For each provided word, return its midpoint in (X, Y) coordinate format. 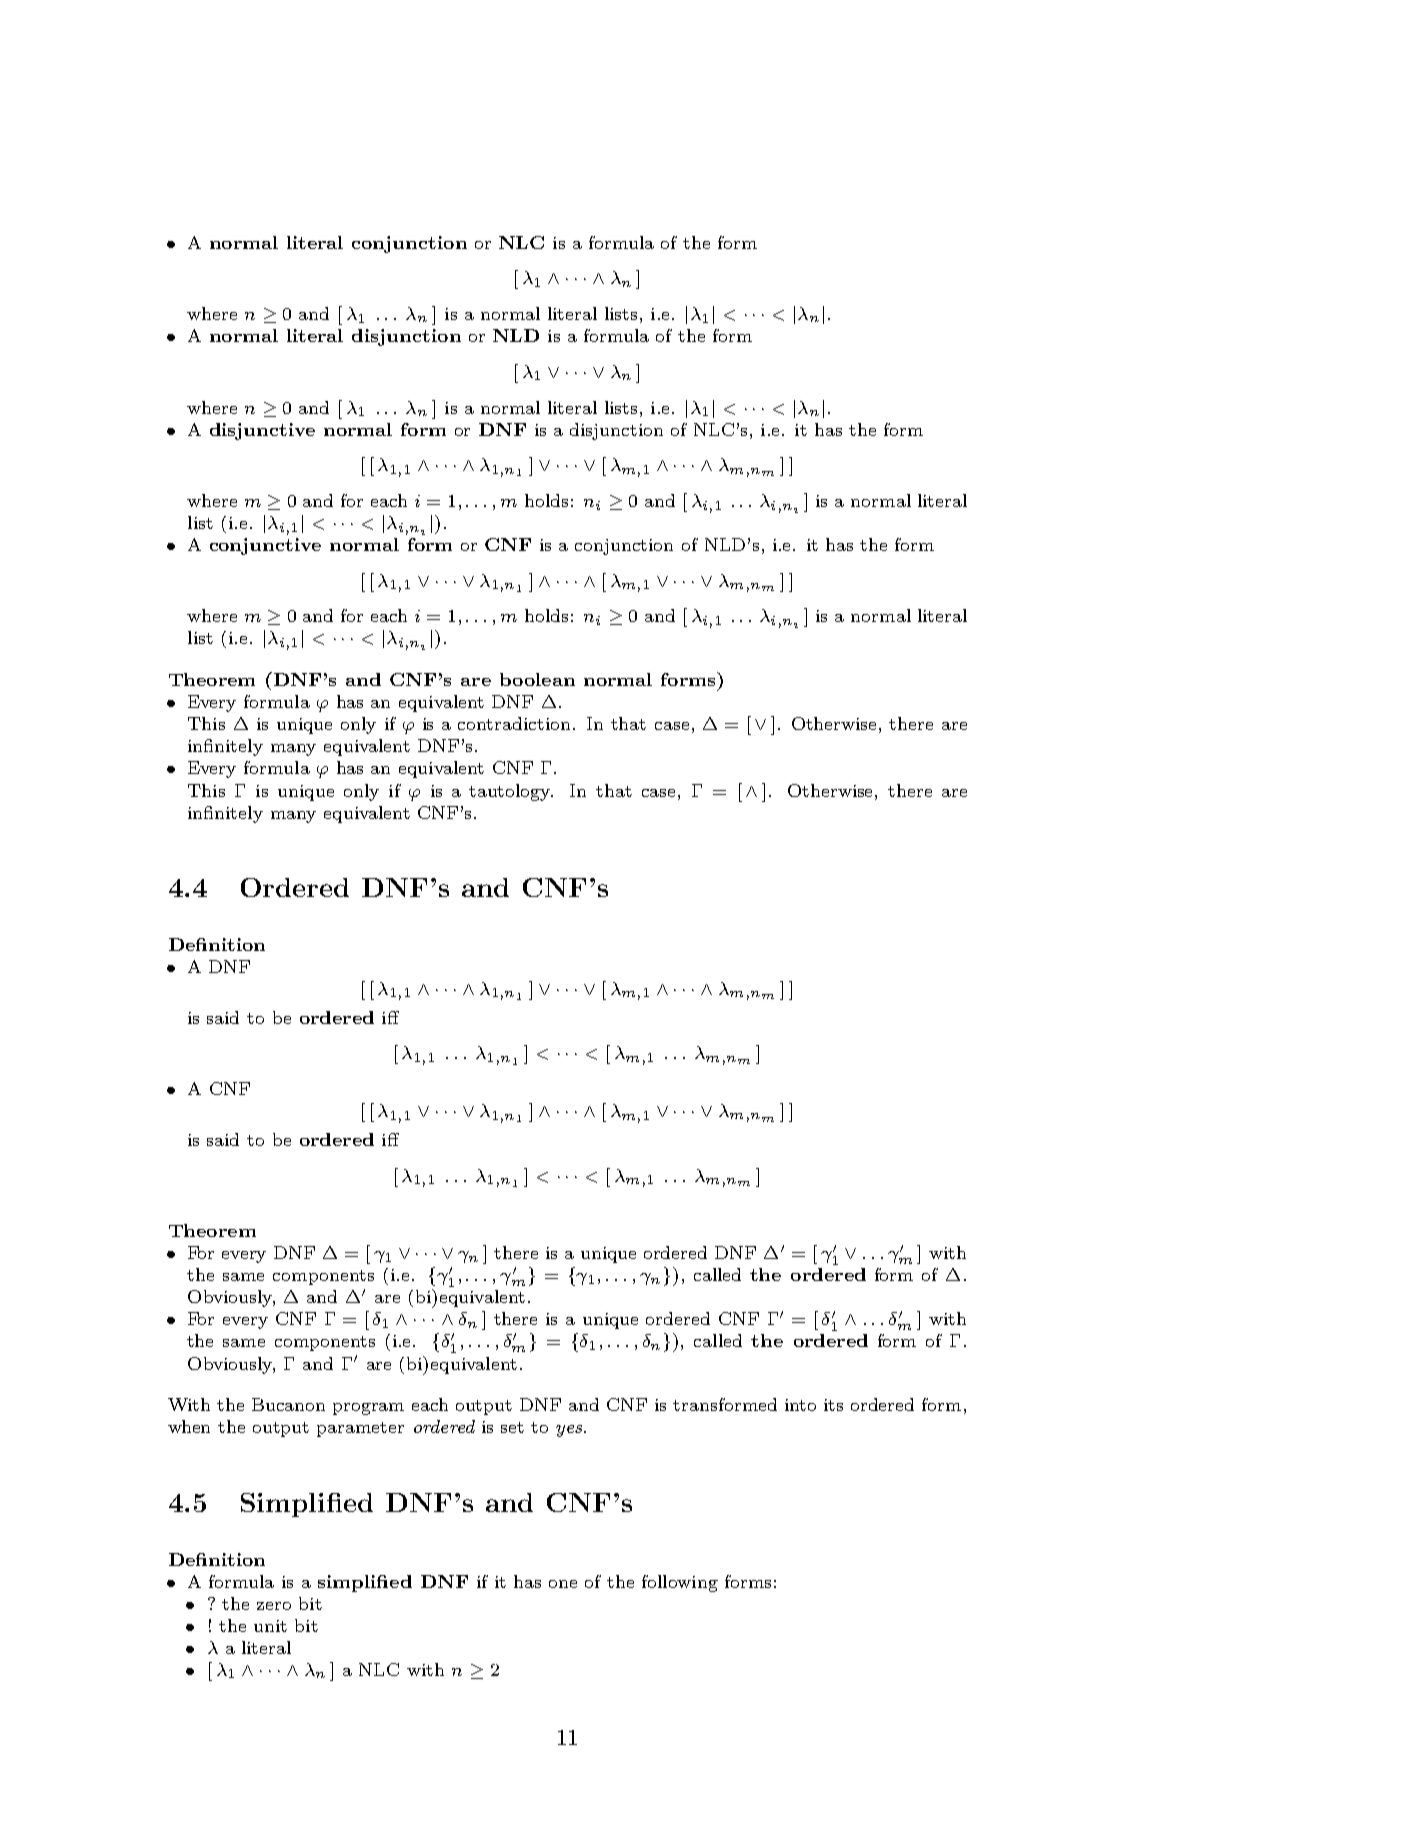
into (800, 1405)
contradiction (516, 723)
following (680, 1583)
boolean (537, 679)
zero (274, 1606)
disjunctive (262, 431)
